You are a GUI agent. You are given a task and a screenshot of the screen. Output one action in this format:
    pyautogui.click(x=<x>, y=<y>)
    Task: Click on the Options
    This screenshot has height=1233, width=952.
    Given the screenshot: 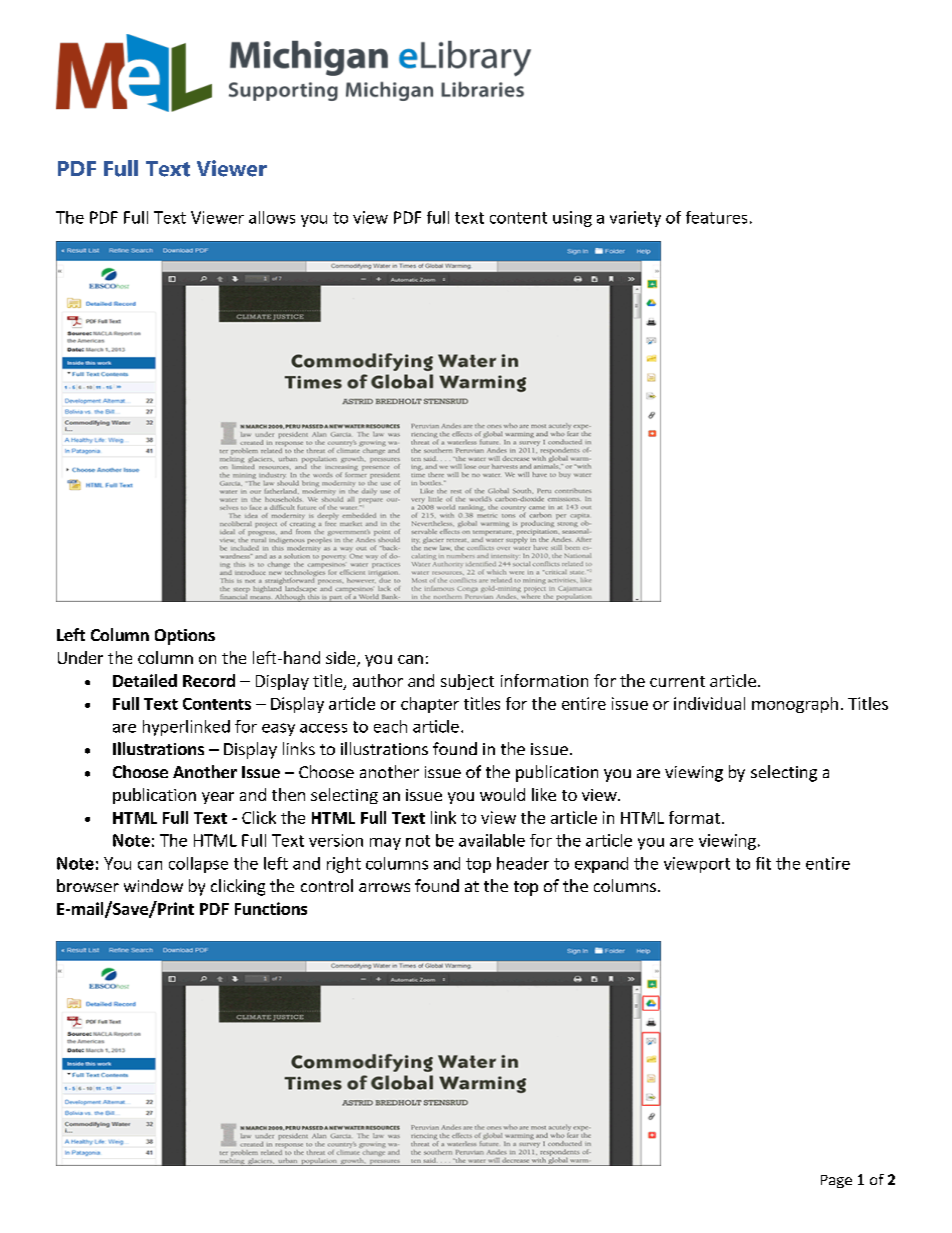 What is the action you would take?
    pyautogui.click(x=185, y=637)
